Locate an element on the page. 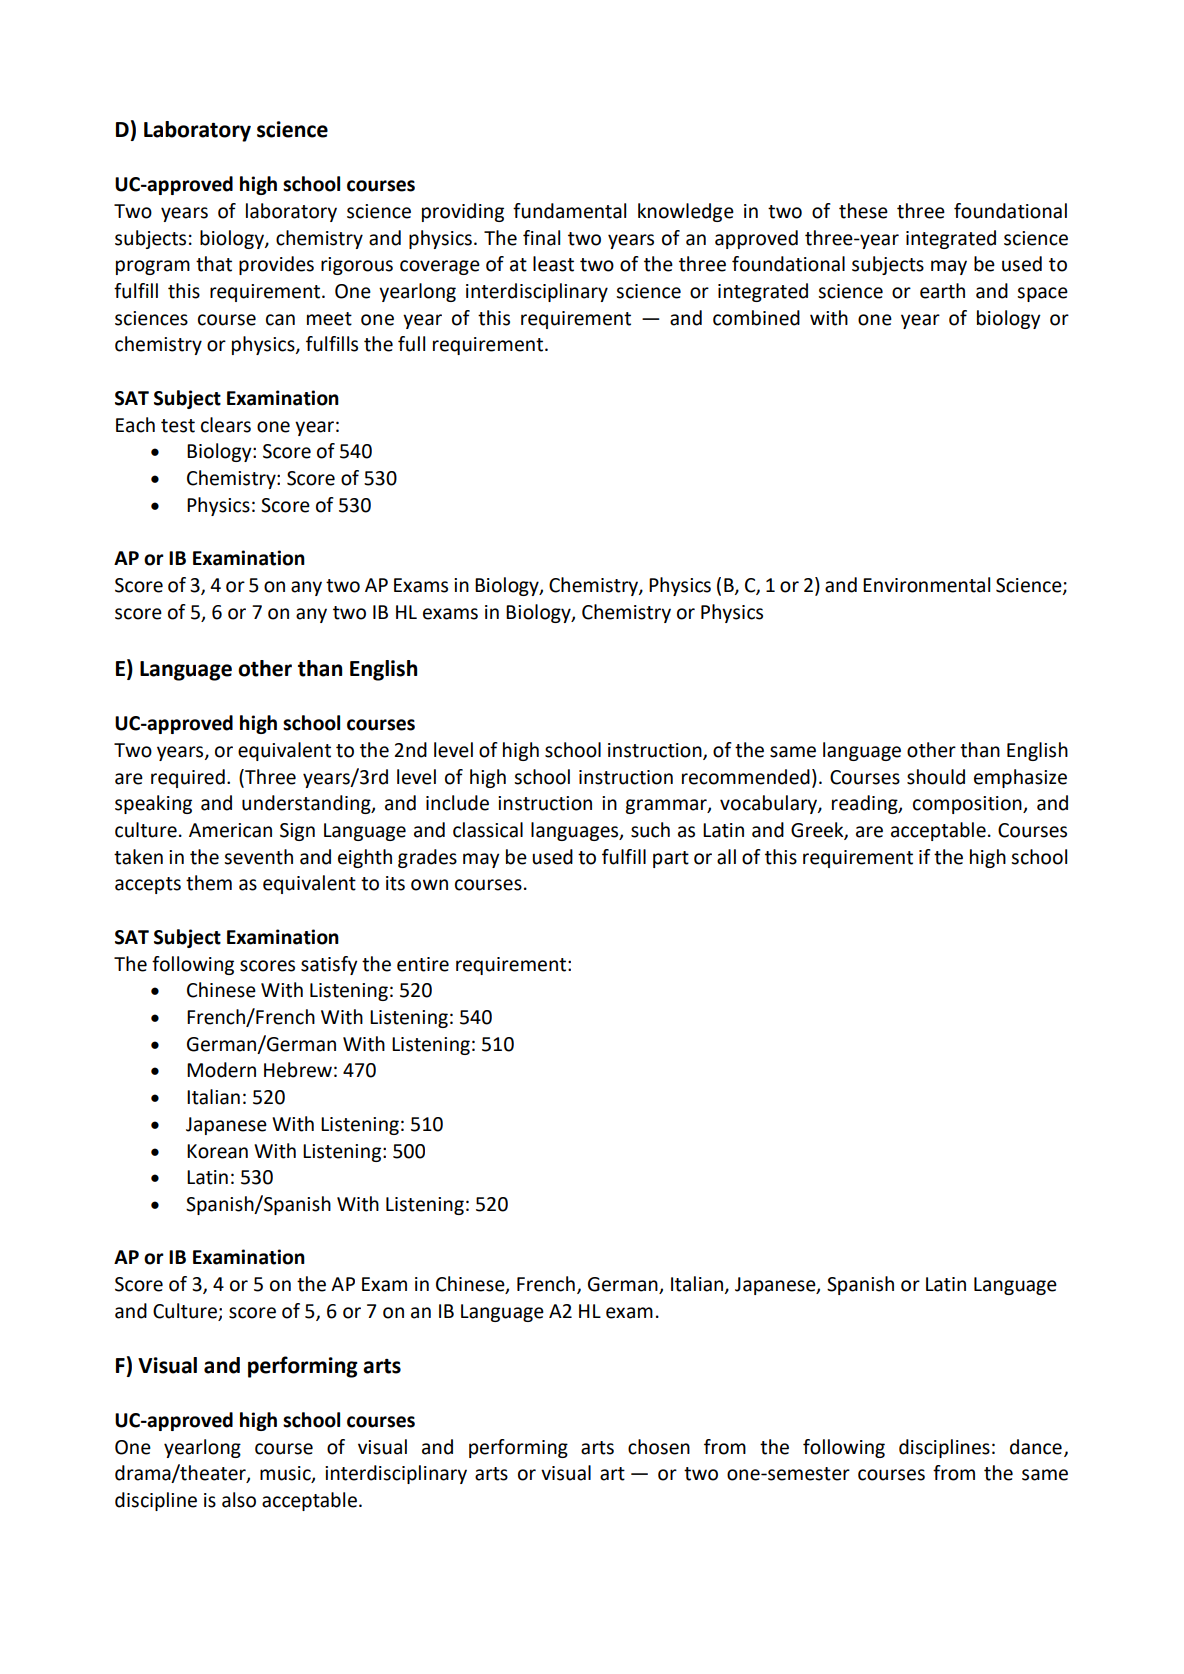  composition is located at coordinates (968, 805).
